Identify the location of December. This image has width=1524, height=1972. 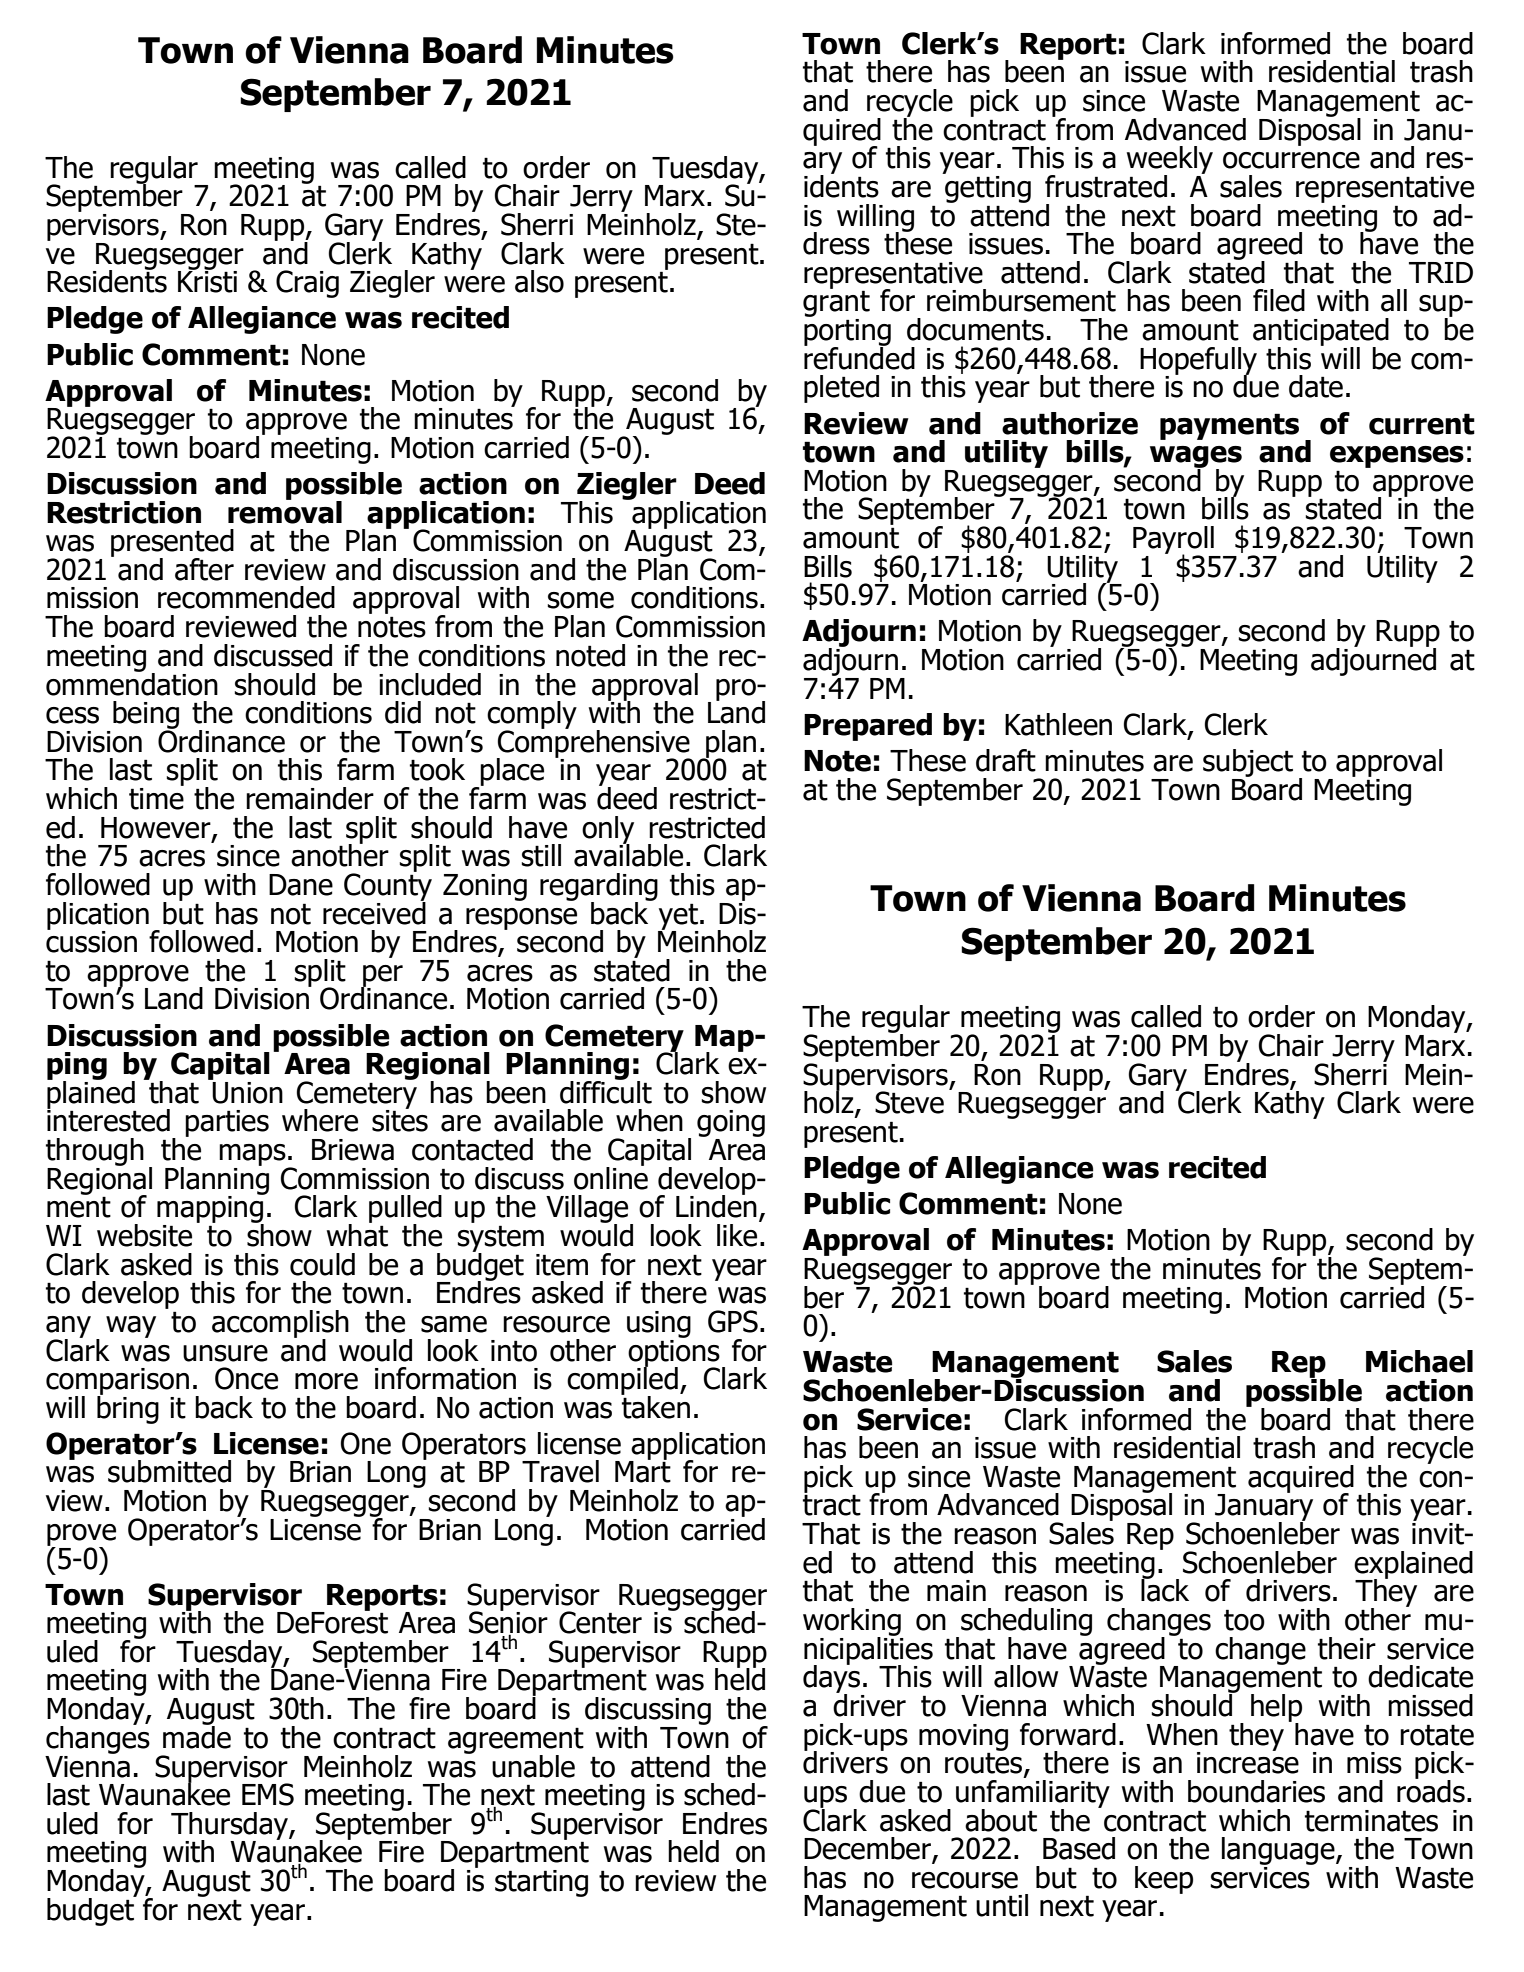
(868, 1849).
